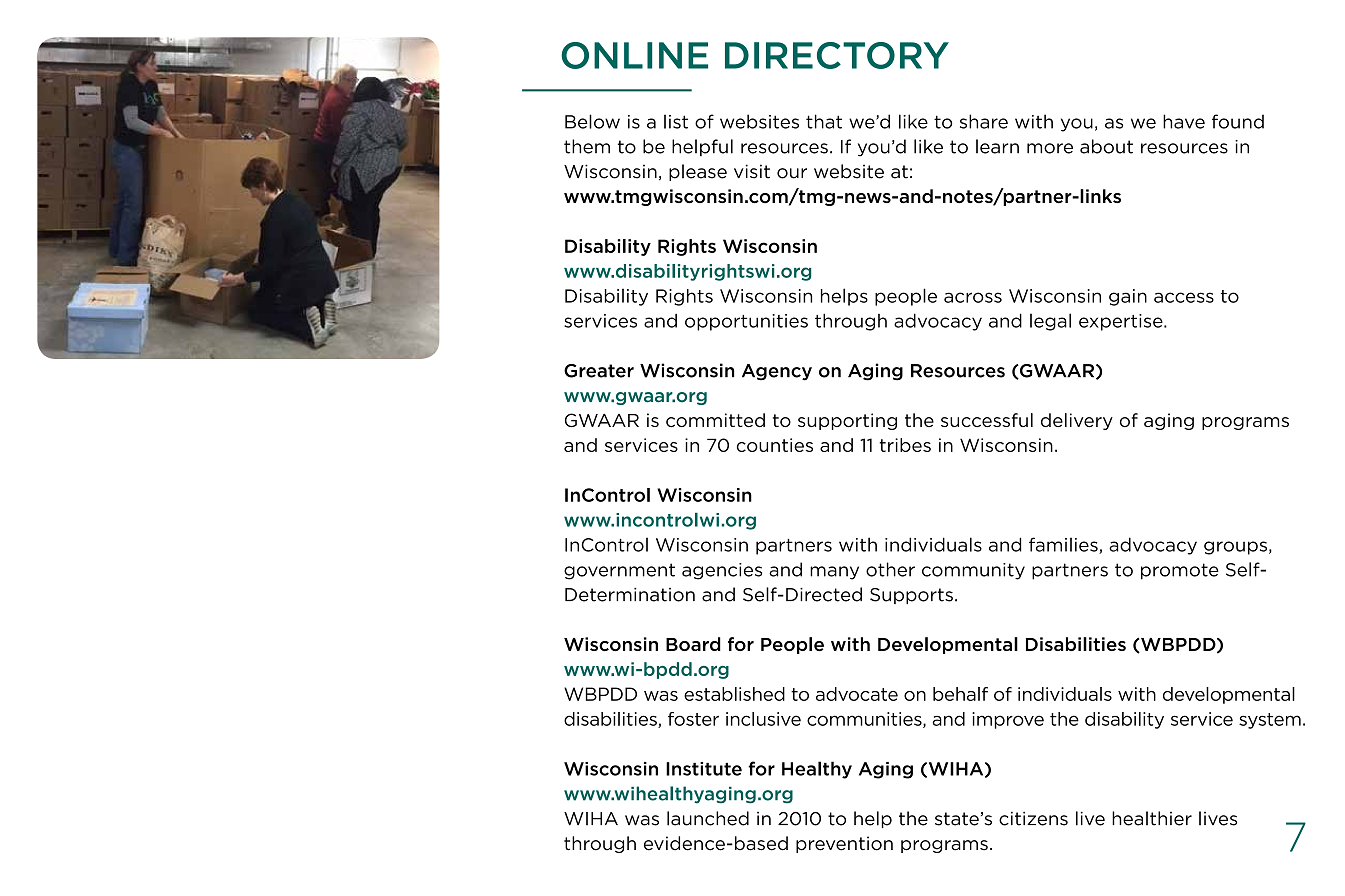 The width and height of the screenshot is (1345, 896). What do you see at coordinates (844, 844) in the screenshot?
I see `prevention` at bounding box center [844, 844].
